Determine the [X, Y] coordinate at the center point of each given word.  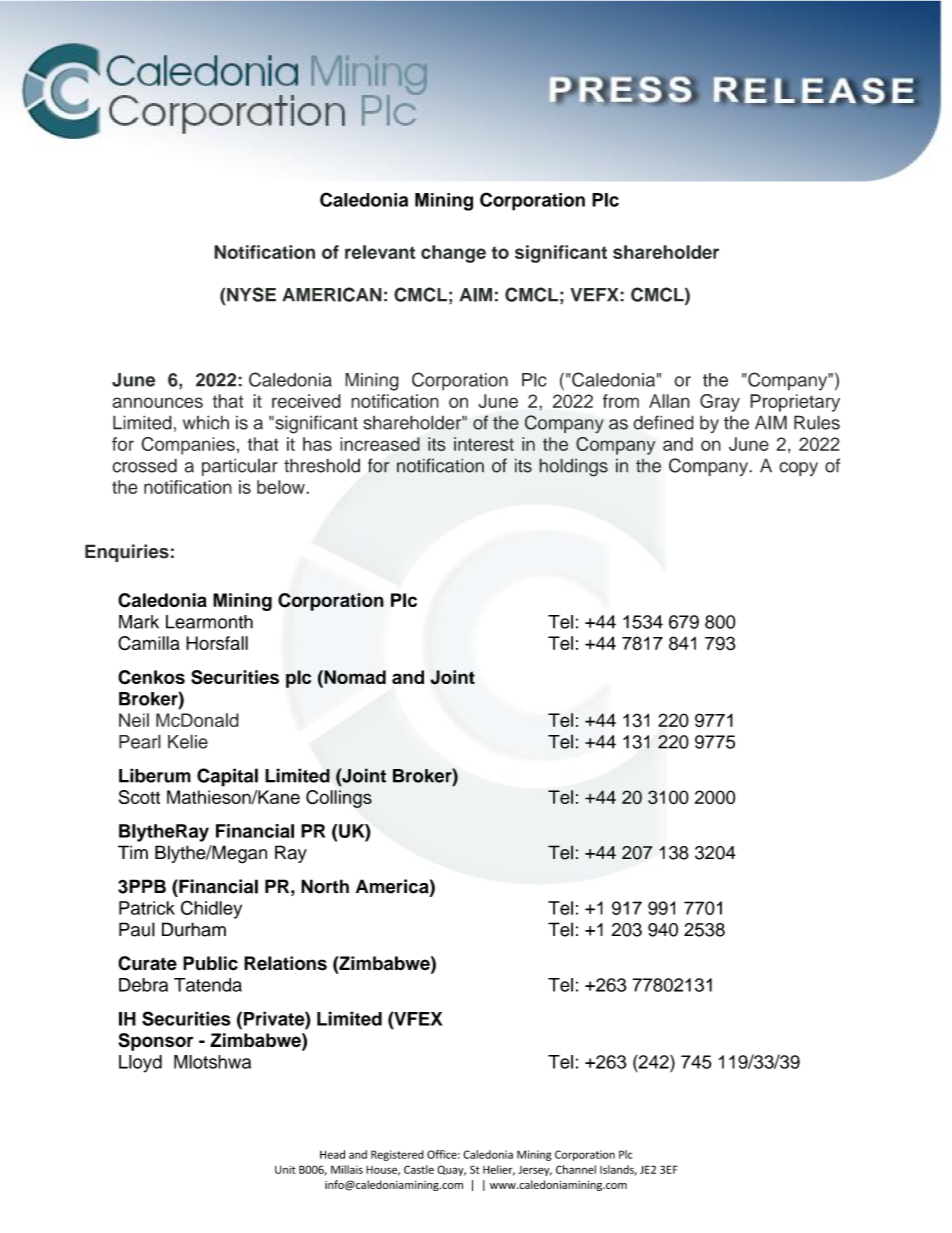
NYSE [251, 294]
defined [663, 422]
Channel [576, 1169]
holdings [573, 467]
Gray [720, 403]
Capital [227, 777]
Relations [285, 963]
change [453, 254]
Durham [194, 929]
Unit [285, 1170]
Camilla [149, 643]
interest [484, 444]
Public [210, 963]
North [325, 886]
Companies [188, 446]
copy [798, 469]
